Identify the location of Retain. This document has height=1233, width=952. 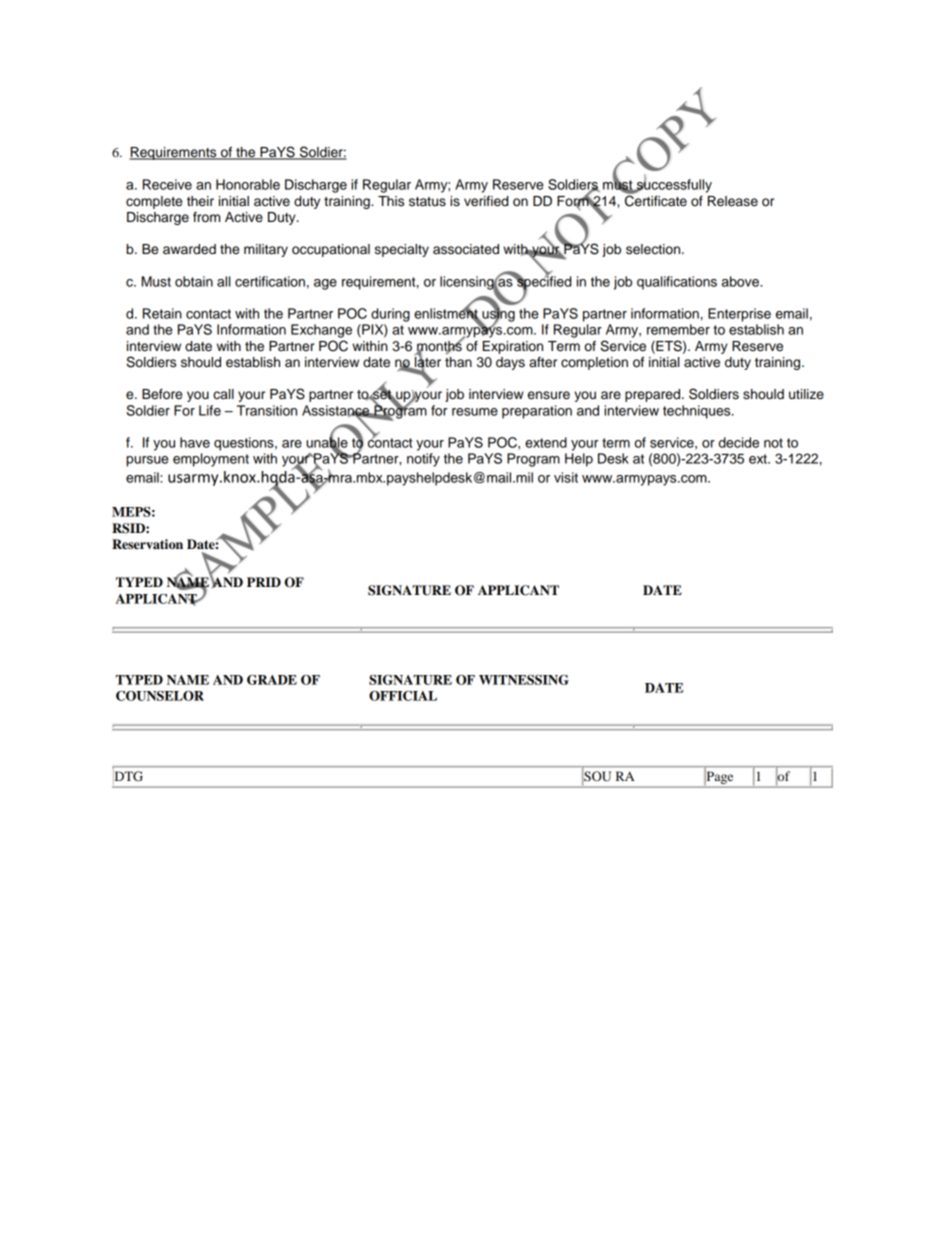
(162, 313).
